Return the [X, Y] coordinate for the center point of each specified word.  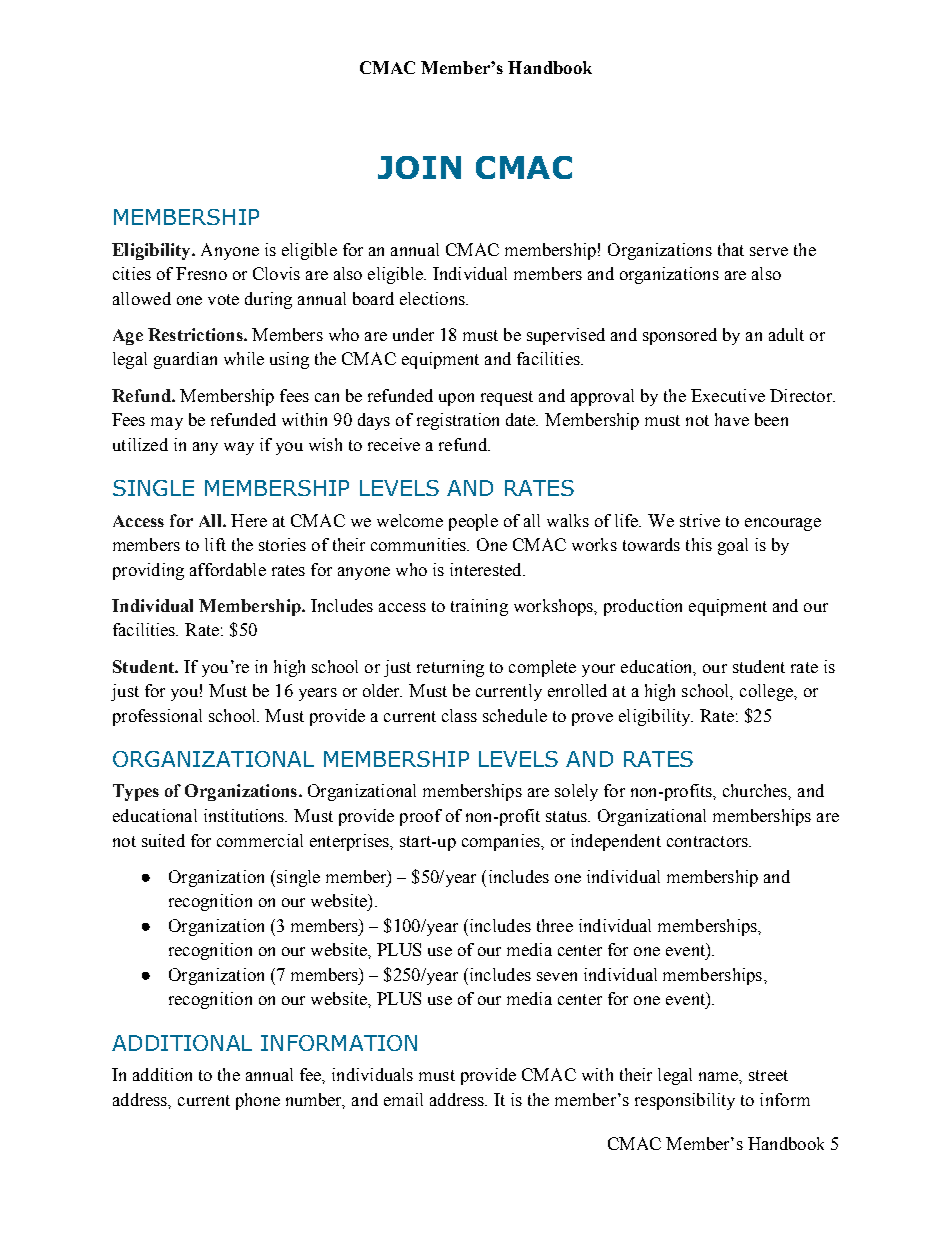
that [731, 249]
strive [700, 520]
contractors [708, 841]
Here [249, 520]
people [473, 522]
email [403, 1099]
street [768, 1075]
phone [258, 1101]
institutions [245, 815]
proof [421, 817]
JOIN [419, 167]
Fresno [201, 273]
